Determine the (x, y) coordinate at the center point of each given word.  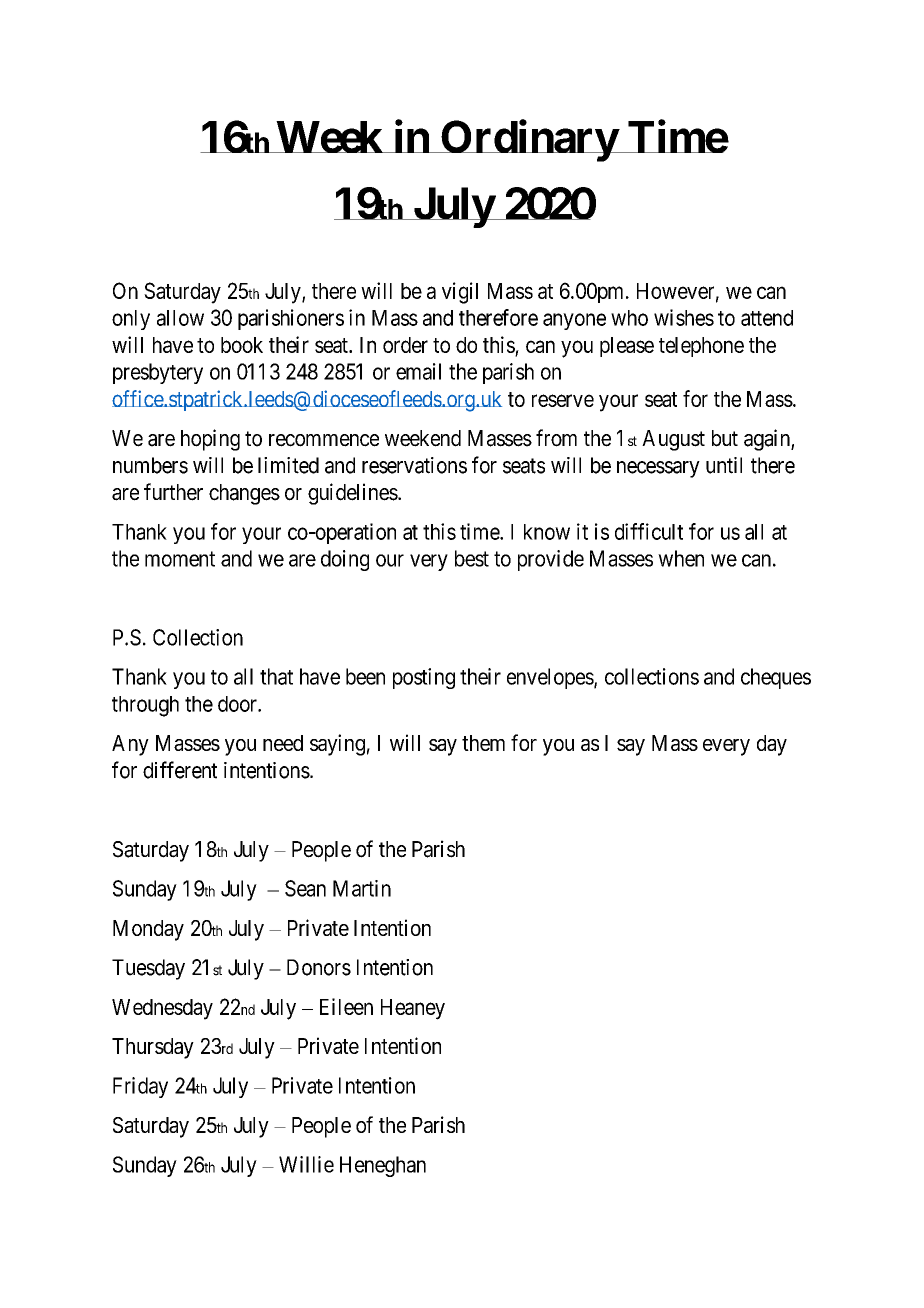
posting (424, 678)
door (238, 704)
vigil (460, 293)
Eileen (346, 1006)
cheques (776, 678)
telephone (701, 347)
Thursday (153, 1048)
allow (180, 318)
